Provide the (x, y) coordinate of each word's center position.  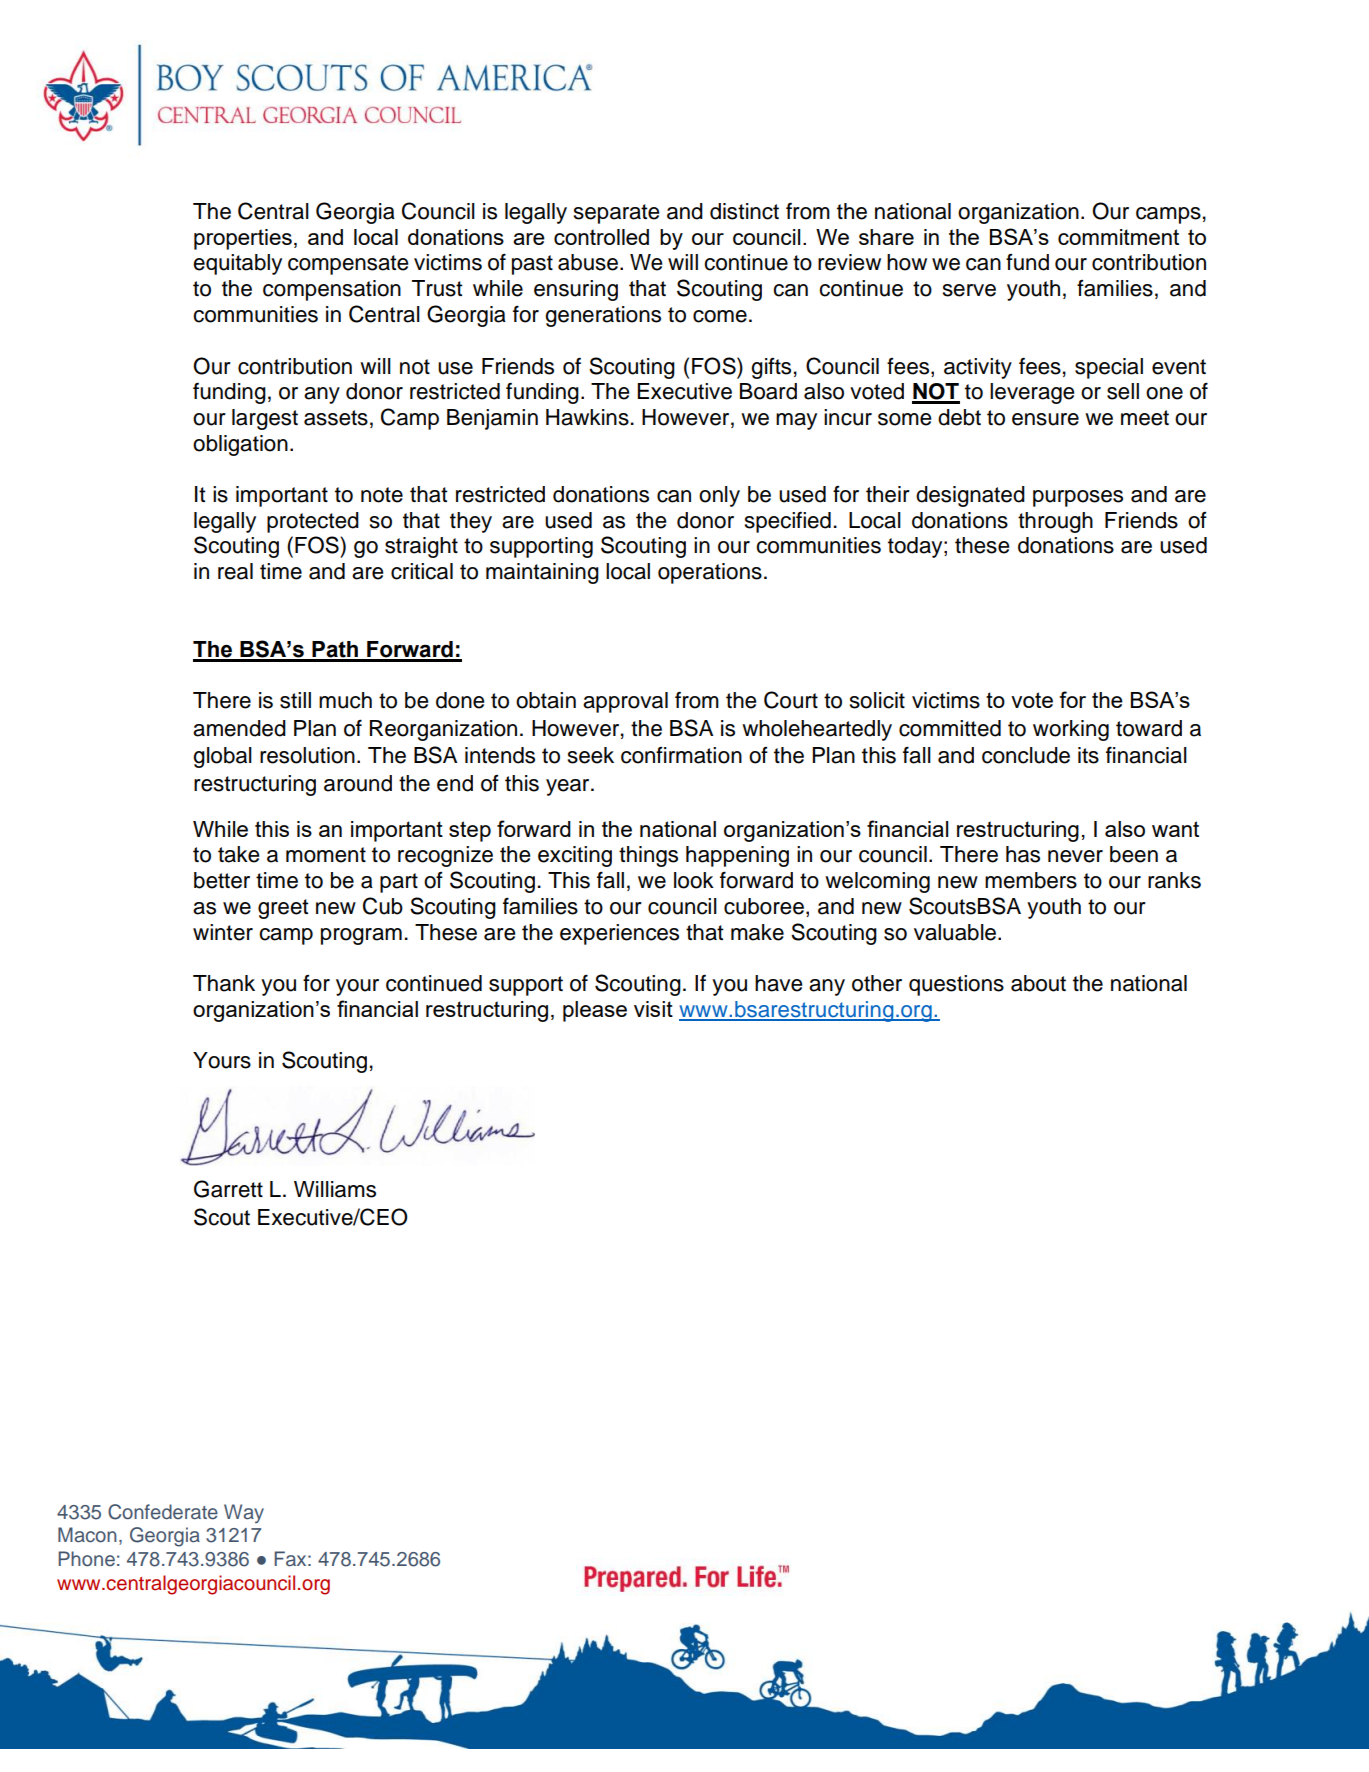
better (222, 880)
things (648, 856)
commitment (1118, 237)
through (1055, 522)
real (235, 571)
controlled (601, 237)
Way (244, 1513)
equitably (237, 264)
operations (710, 573)
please (595, 1011)
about (1038, 983)
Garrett (228, 1189)
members (1031, 880)
